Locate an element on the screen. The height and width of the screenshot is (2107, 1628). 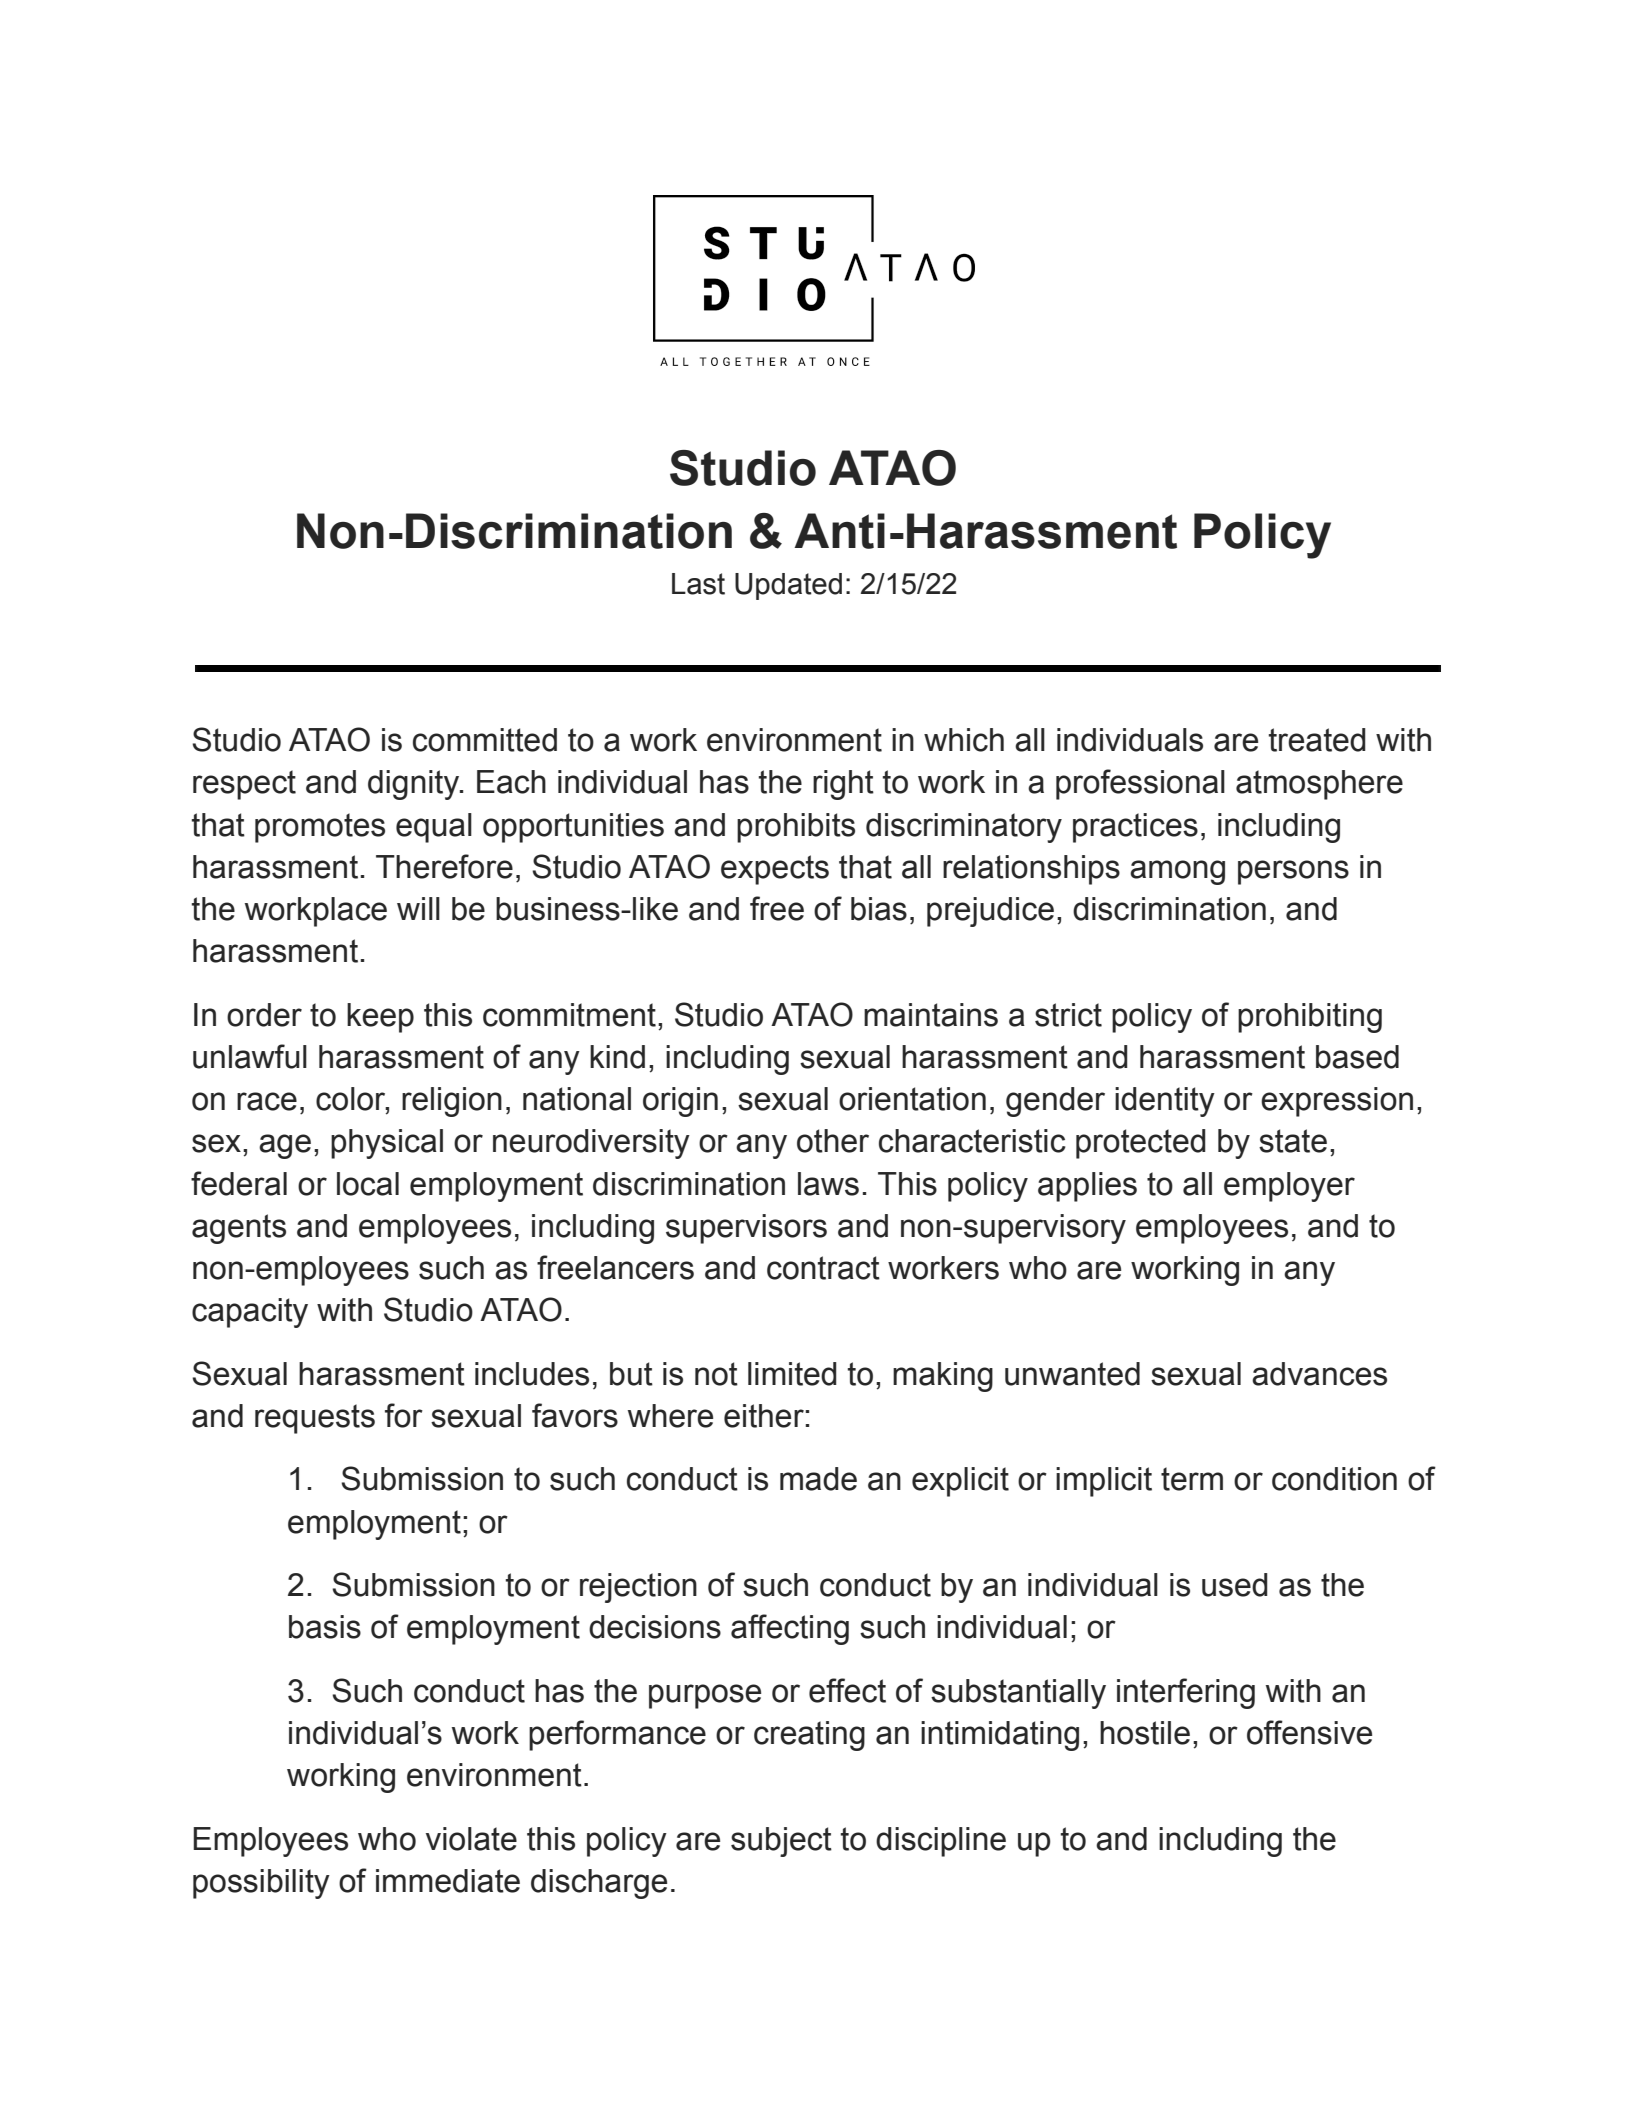
local is located at coordinates (368, 1184).
